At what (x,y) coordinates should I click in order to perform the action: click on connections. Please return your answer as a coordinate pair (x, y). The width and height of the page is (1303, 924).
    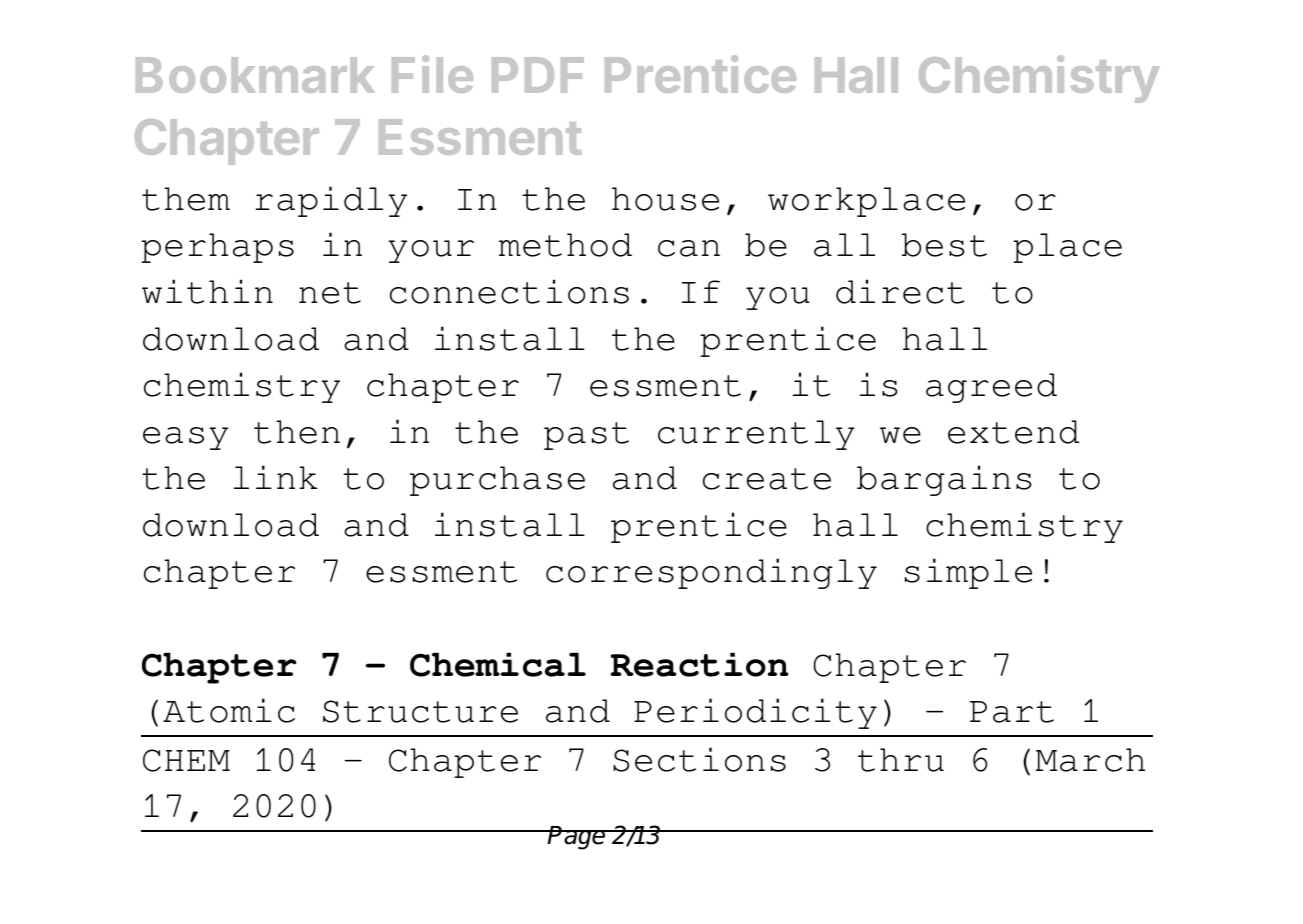
    Looking at the image, I should click on (509, 291).
